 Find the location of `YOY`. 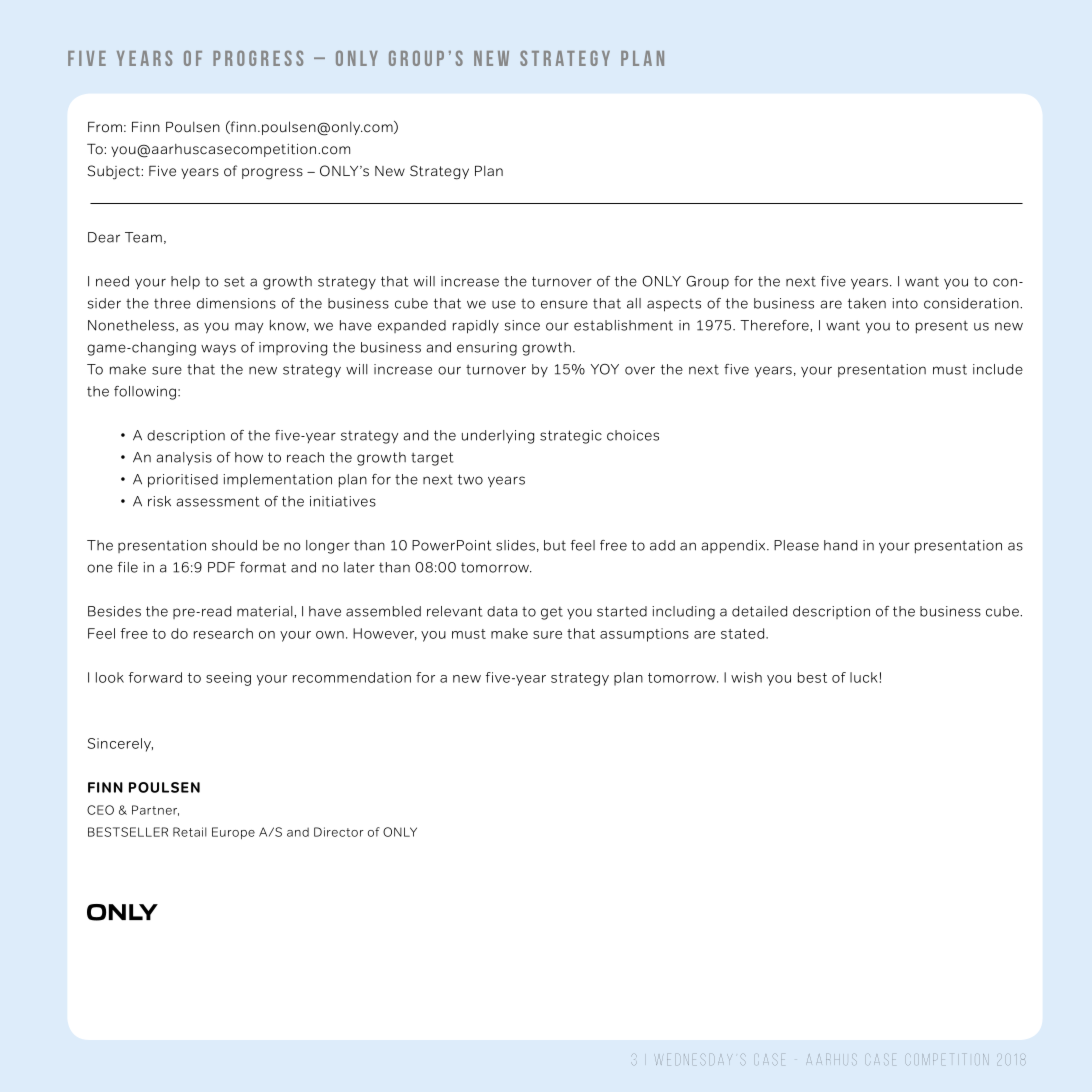

YOY is located at coordinates (605, 369).
